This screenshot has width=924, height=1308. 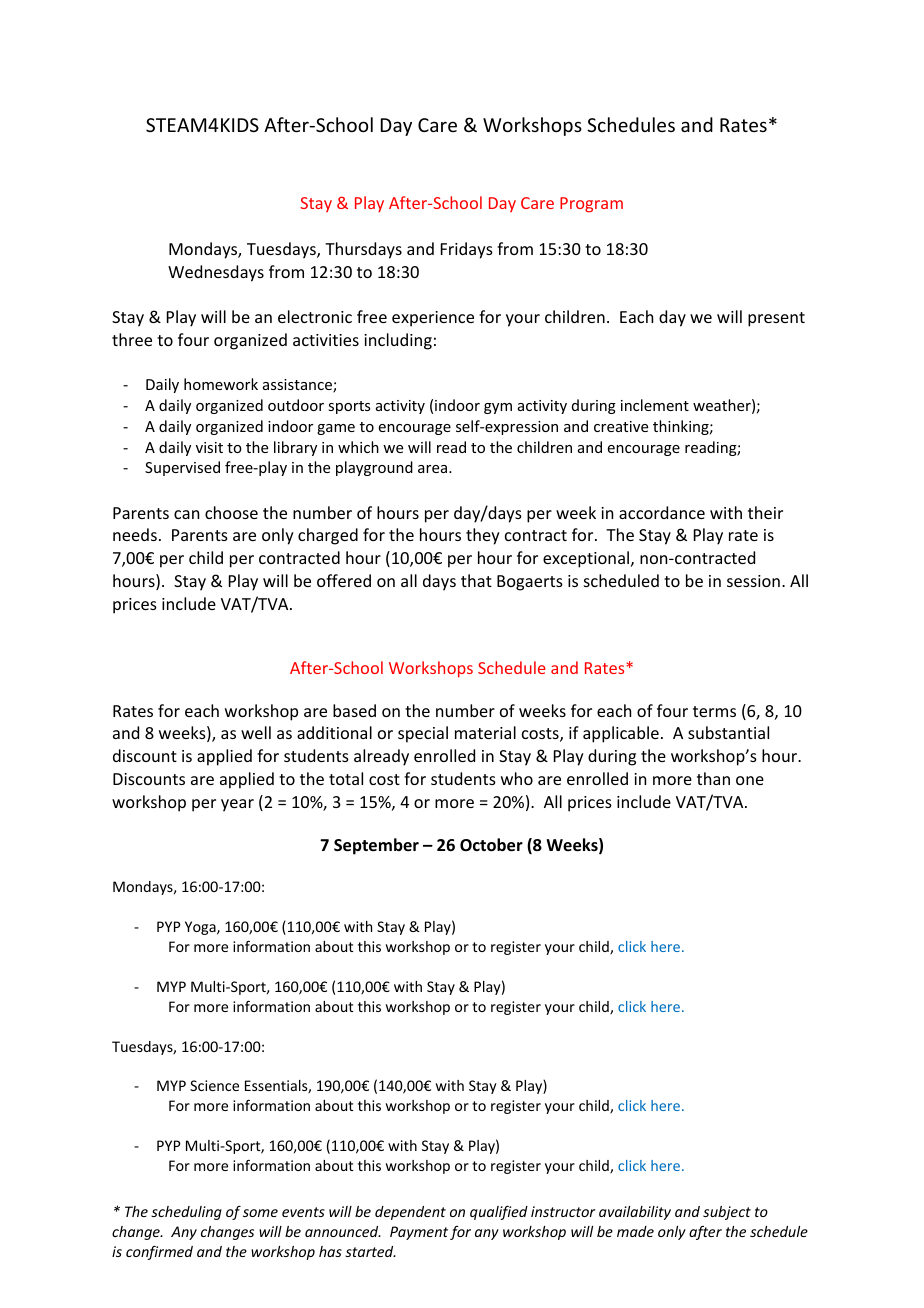 I want to click on well, so click(x=256, y=732).
